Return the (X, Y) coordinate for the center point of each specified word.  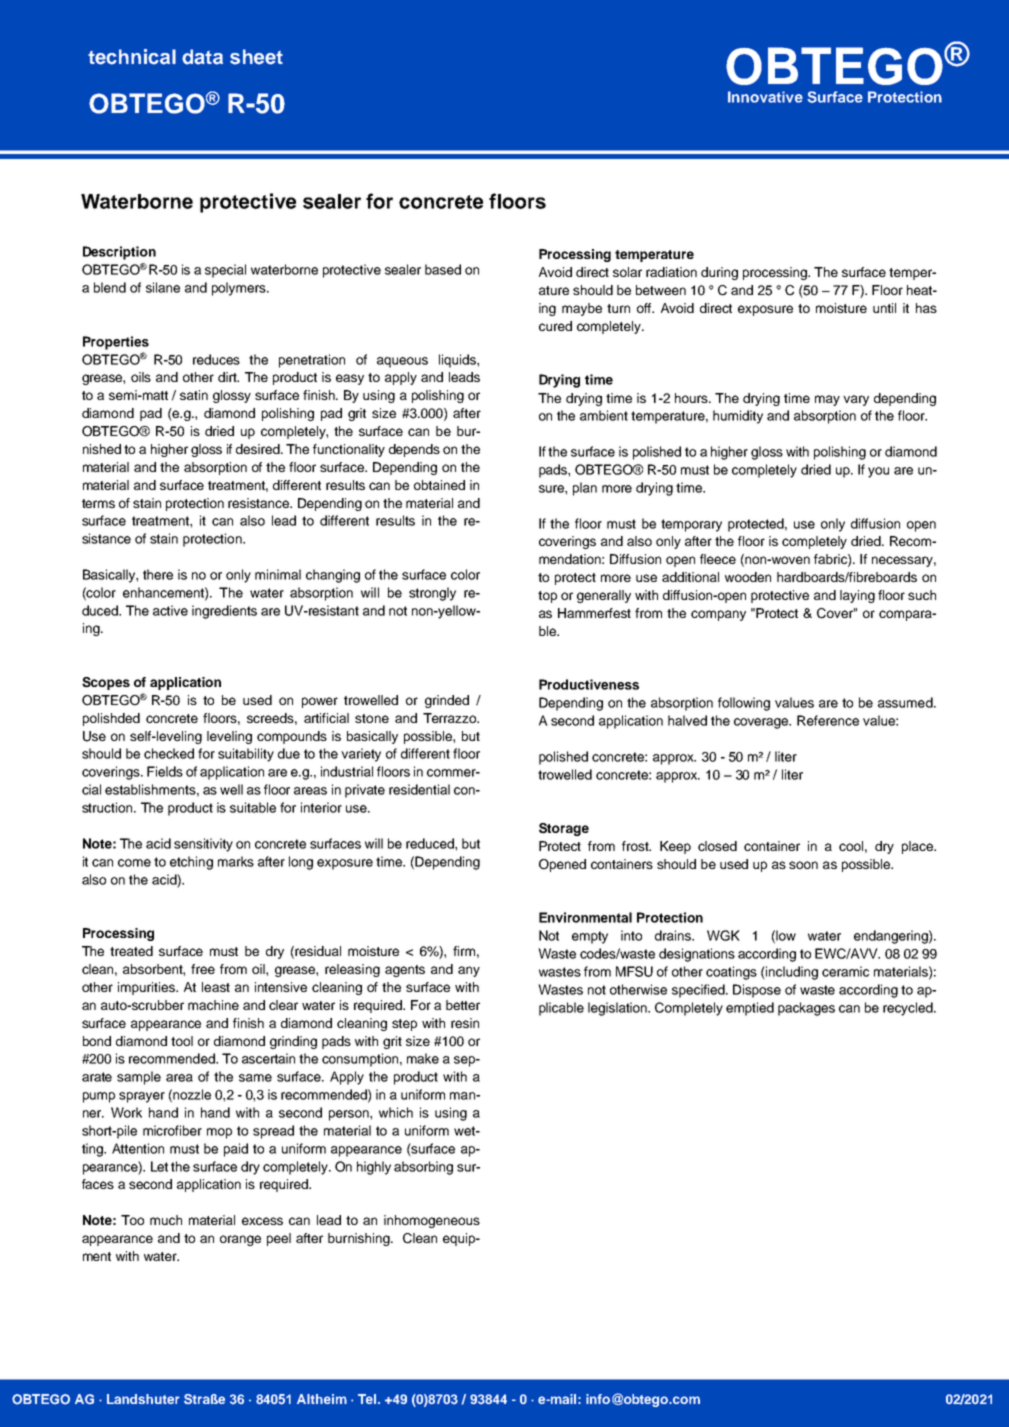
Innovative (765, 97)
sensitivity (203, 845)
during (719, 273)
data (202, 57)
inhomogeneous (432, 1221)
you (878, 472)
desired (259, 449)
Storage (564, 829)
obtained (439, 485)
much (166, 1220)
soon (803, 865)
